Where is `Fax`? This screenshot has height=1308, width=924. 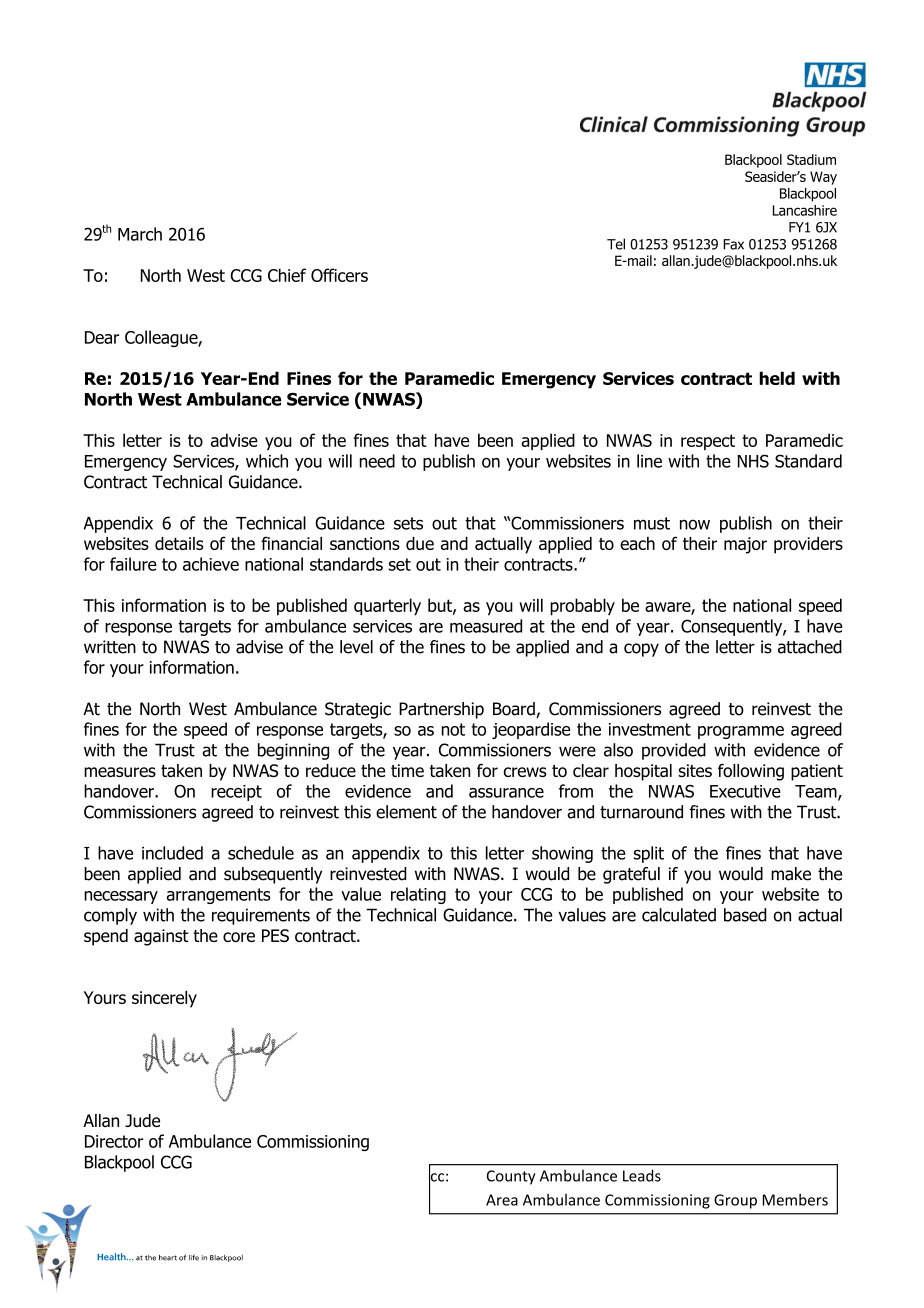
Fax is located at coordinates (733, 244).
